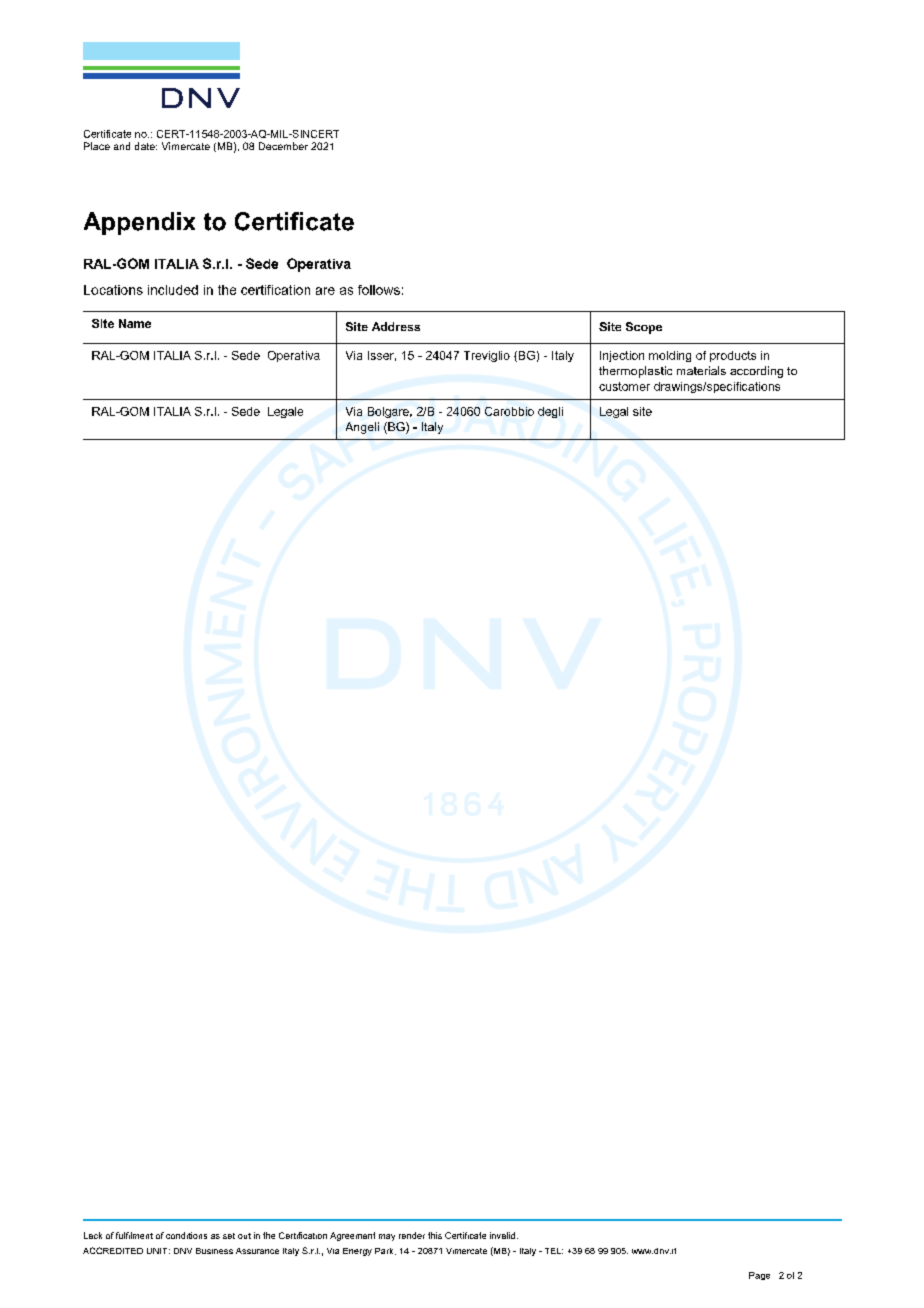 The width and height of the image is (924, 1308). I want to click on follows, so click(379, 290).
